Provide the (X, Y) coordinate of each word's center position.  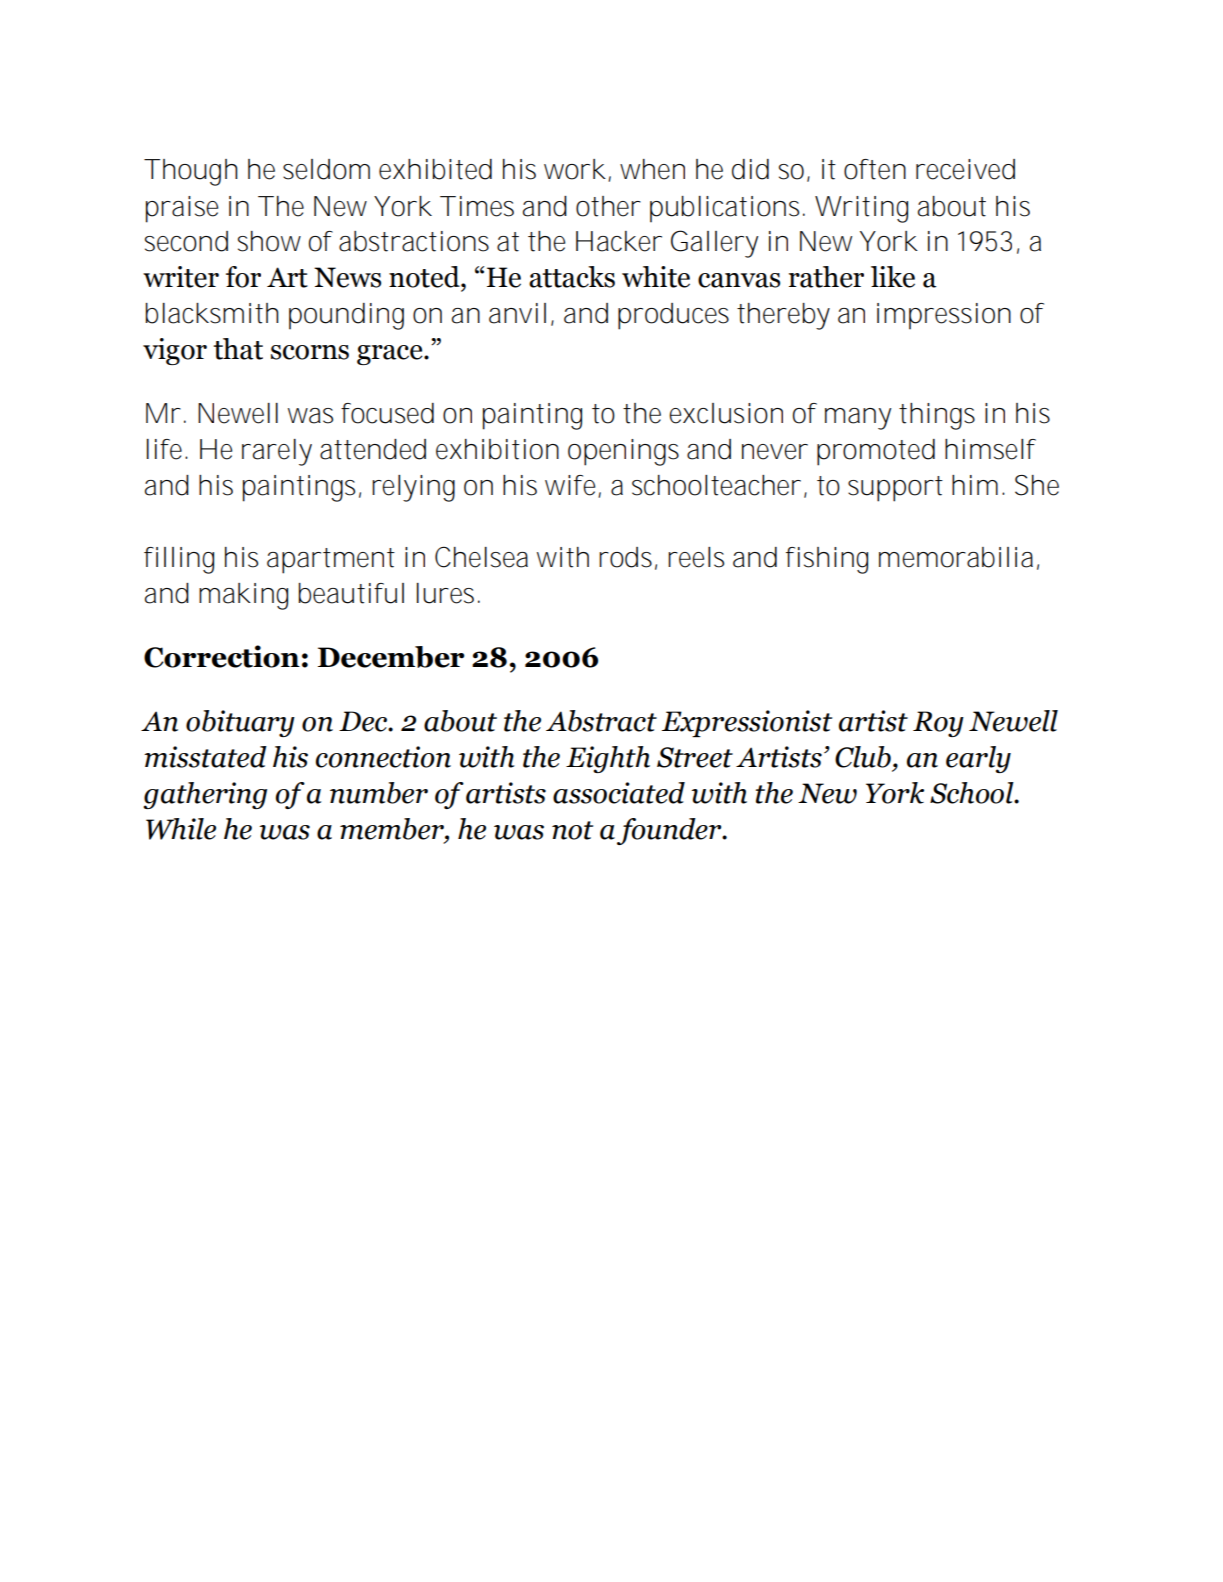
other (608, 206)
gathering (205, 795)
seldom (326, 169)
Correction (222, 656)
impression (944, 316)
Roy (938, 724)
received (965, 169)
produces (673, 316)
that (238, 349)
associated (619, 793)
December (391, 657)
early (978, 759)
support (895, 489)
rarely (277, 452)
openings (623, 452)
